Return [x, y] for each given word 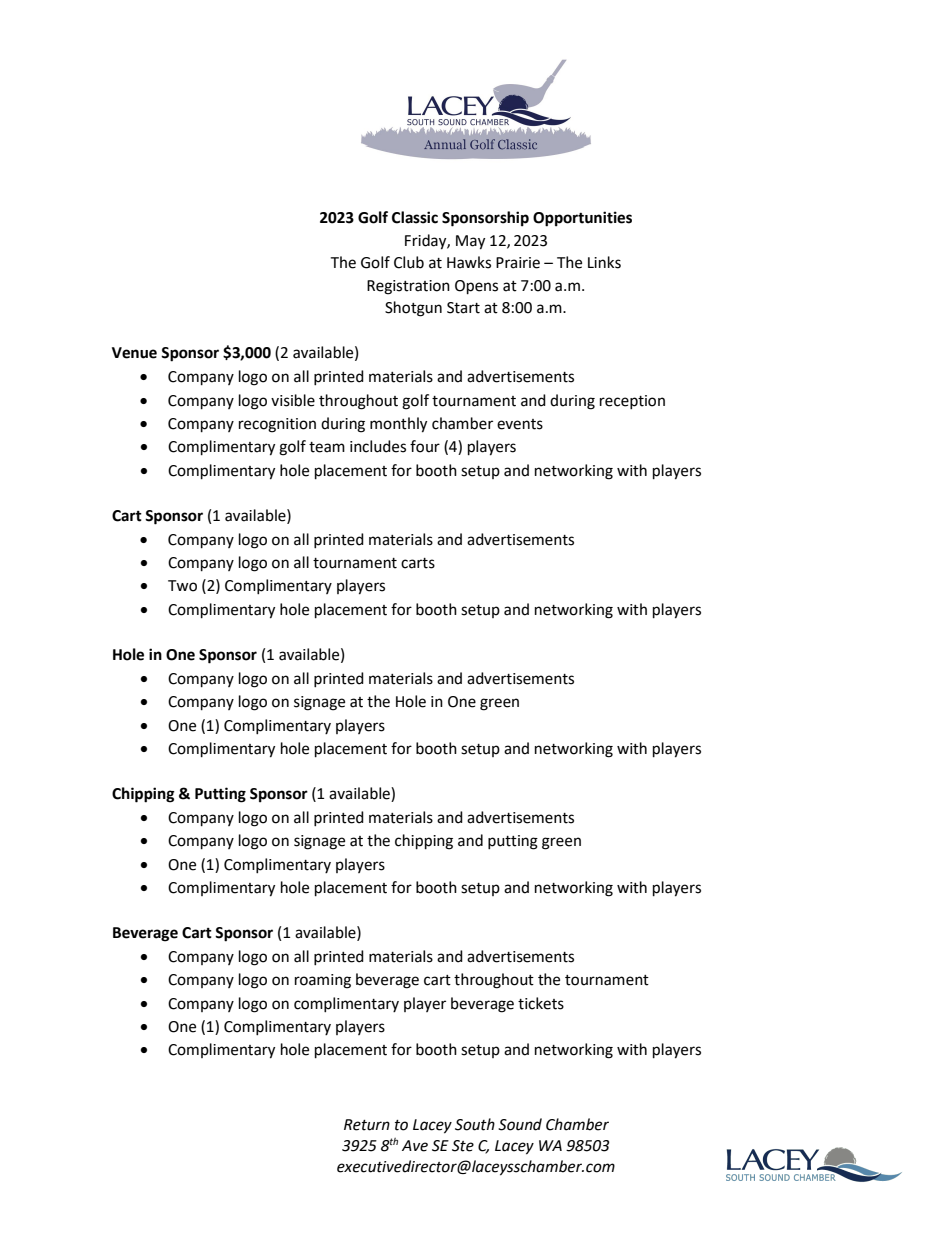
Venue [134, 353]
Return [367, 1125]
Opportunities [582, 219]
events [520, 424]
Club [409, 262]
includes [378, 446]
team [327, 447]
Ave [415, 1146]
